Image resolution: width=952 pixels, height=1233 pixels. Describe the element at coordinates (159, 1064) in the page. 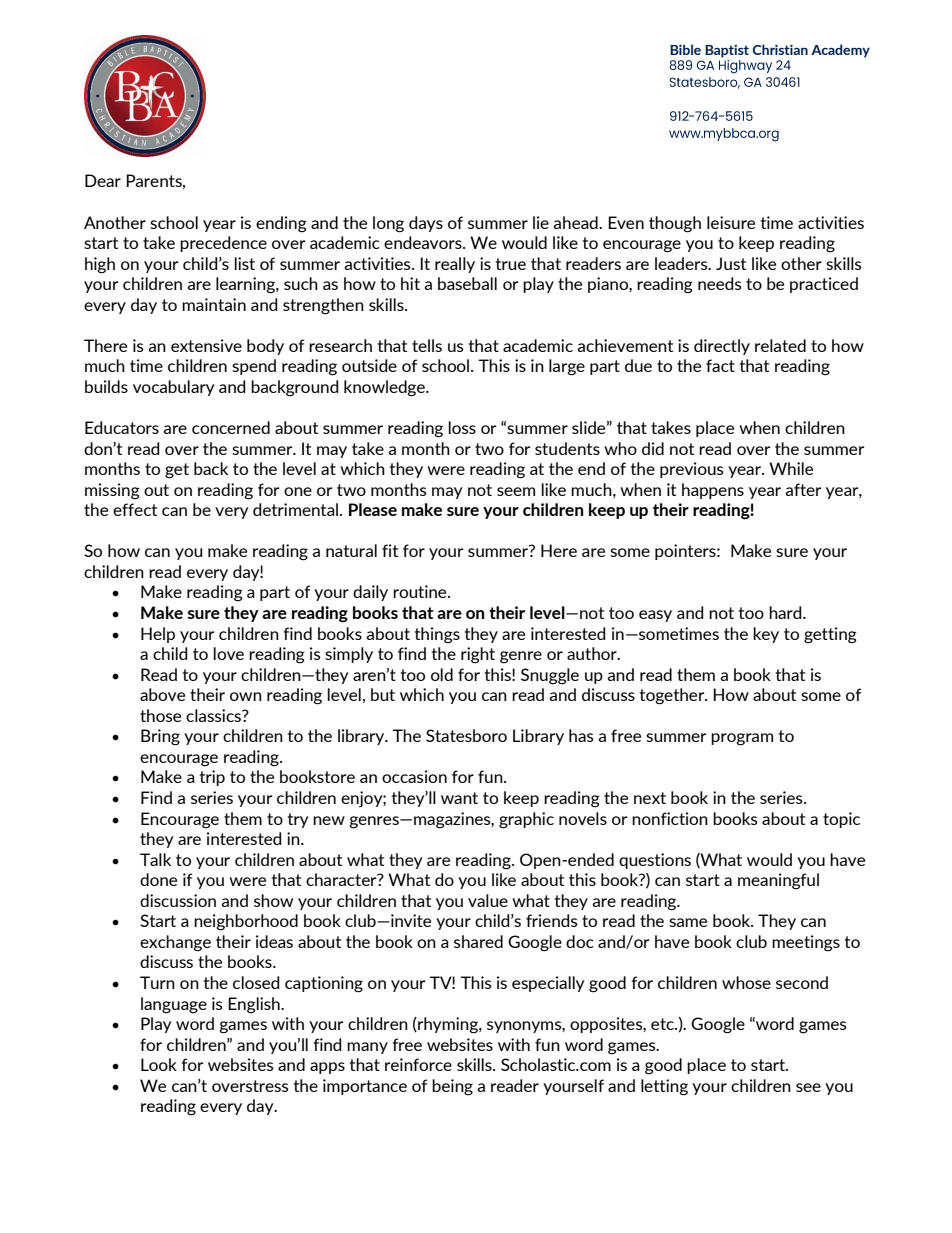

I see `Look` at that location.
